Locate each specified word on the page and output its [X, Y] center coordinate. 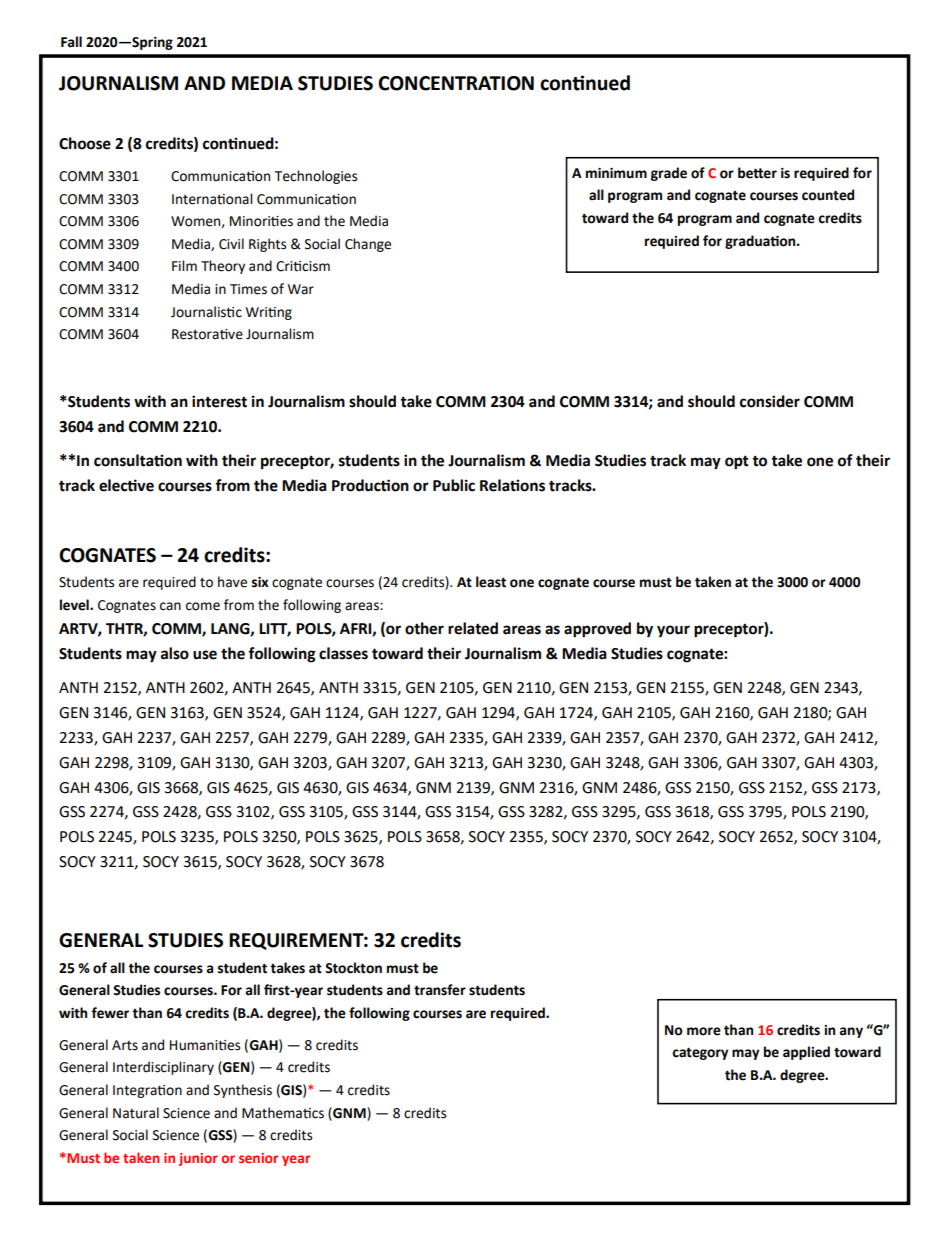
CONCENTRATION [456, 83]
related [473, 628]
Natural [136, 1113]
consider [770, 401]
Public [454, 485]
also [175, 653]
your [673, 631]
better [757, 173]
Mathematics [283, 1113]
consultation [138, 460]
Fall [71, 42]
